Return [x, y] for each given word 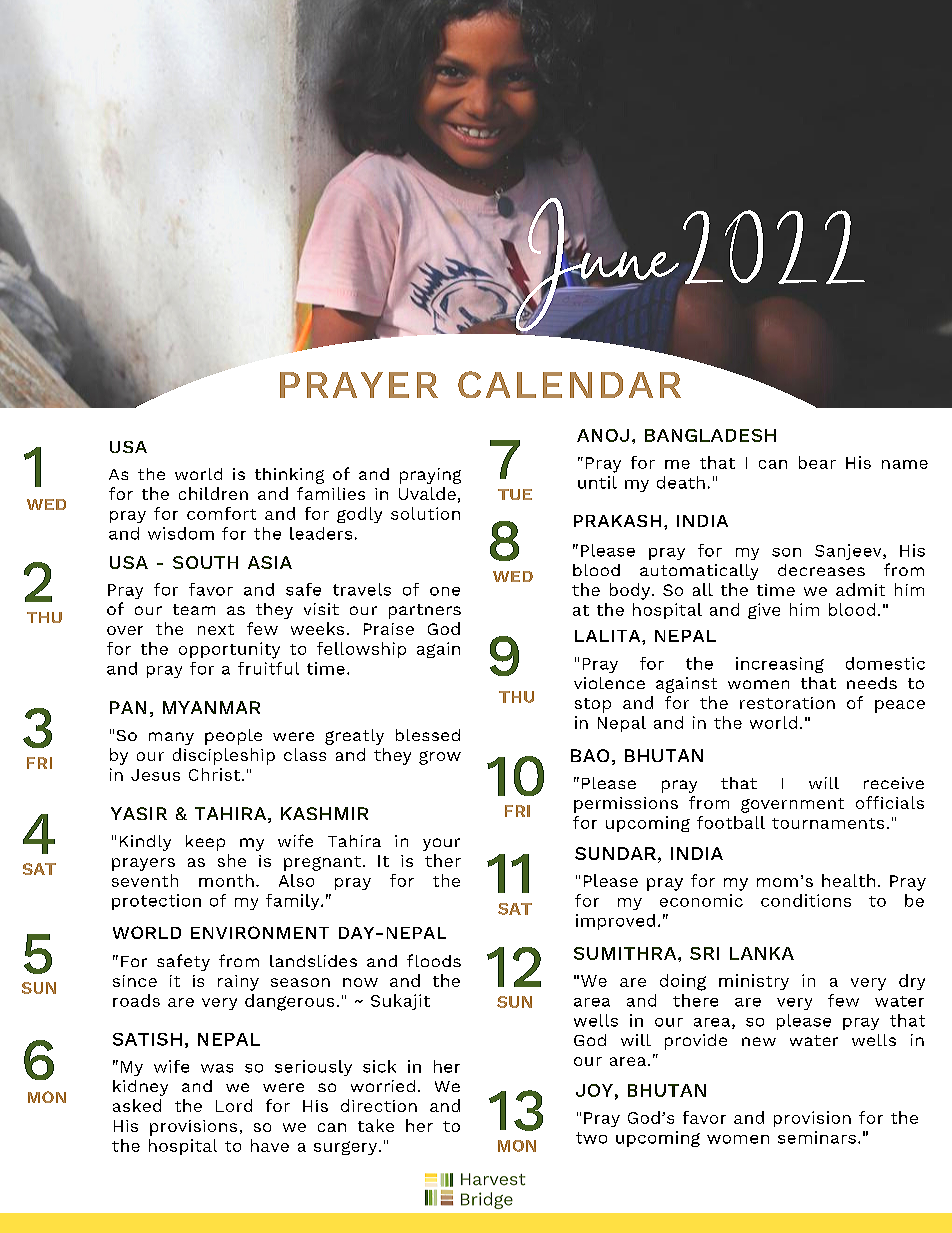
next [216, 629]
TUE [515, 494]
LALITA [609, 636]
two [591, 1138]
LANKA [762, 953]
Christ [214, 774]
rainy [238, 983]
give [764, 611]
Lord [234, 1105]
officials [890, 802]
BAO [590, 755]
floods [434, 960]
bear [817, 462]
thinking [289, 476]
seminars [817, 1137]
